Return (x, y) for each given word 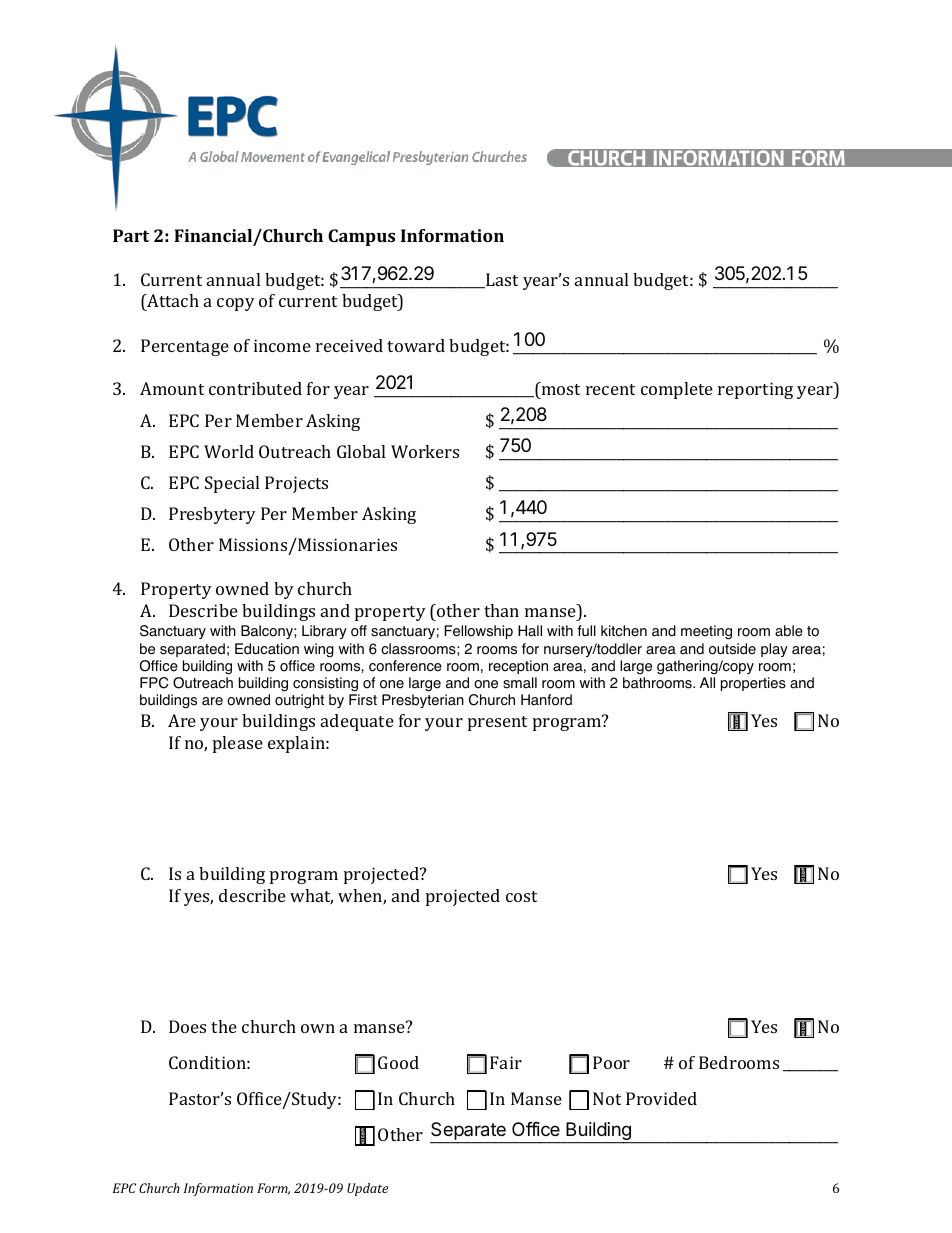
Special (232, 484)
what (311, 897)
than (501, 610)
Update (367, 1189)
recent (610, 389)
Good (398, 1062)
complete (677, 390)
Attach (172, 302)
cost (521, 896)
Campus (361, 237)
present (497, 723)
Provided (661, 1098)
